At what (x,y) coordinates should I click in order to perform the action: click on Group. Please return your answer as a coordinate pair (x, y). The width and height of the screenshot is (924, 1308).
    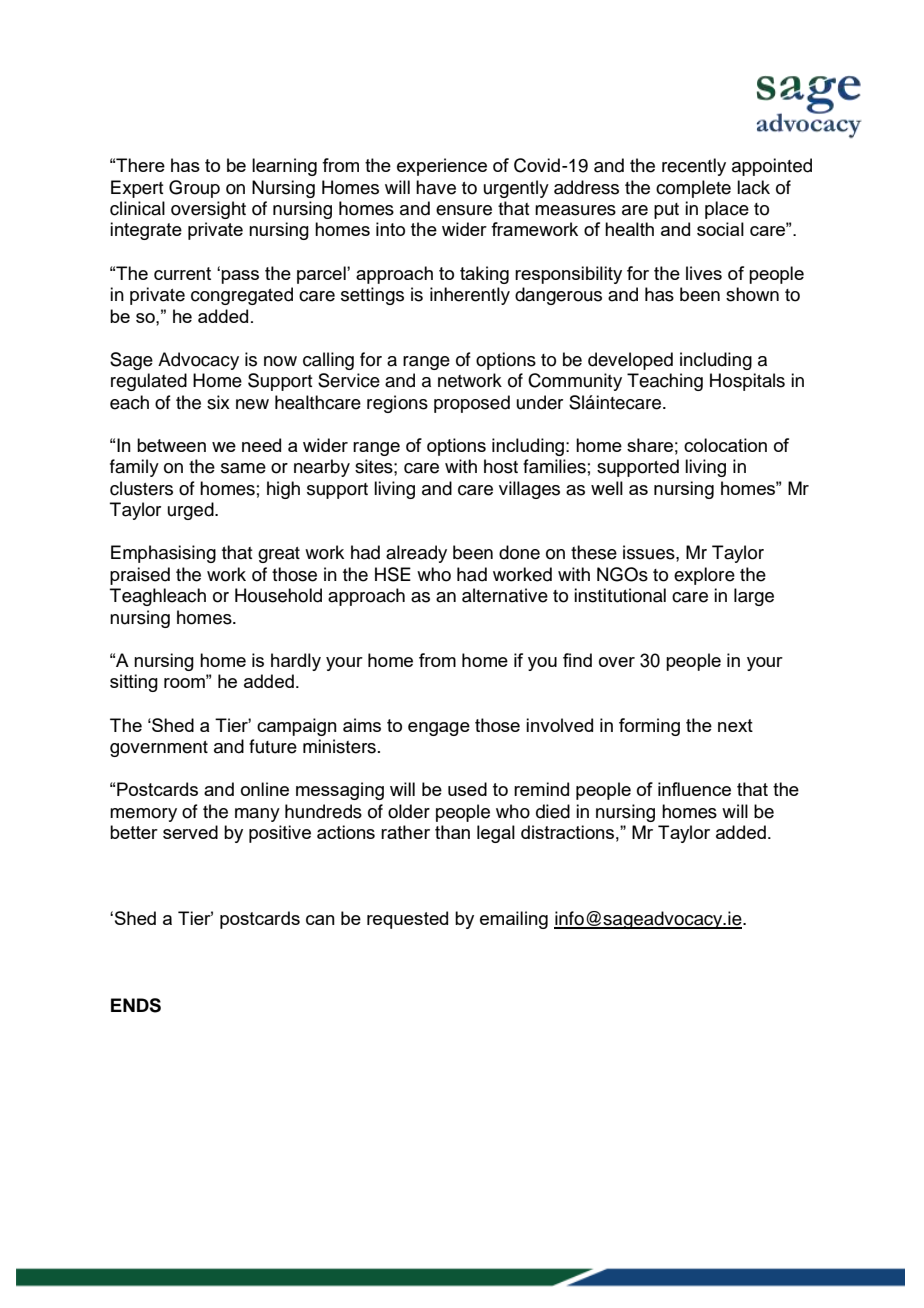
    Looking at the image, I should click on (194, 189).
